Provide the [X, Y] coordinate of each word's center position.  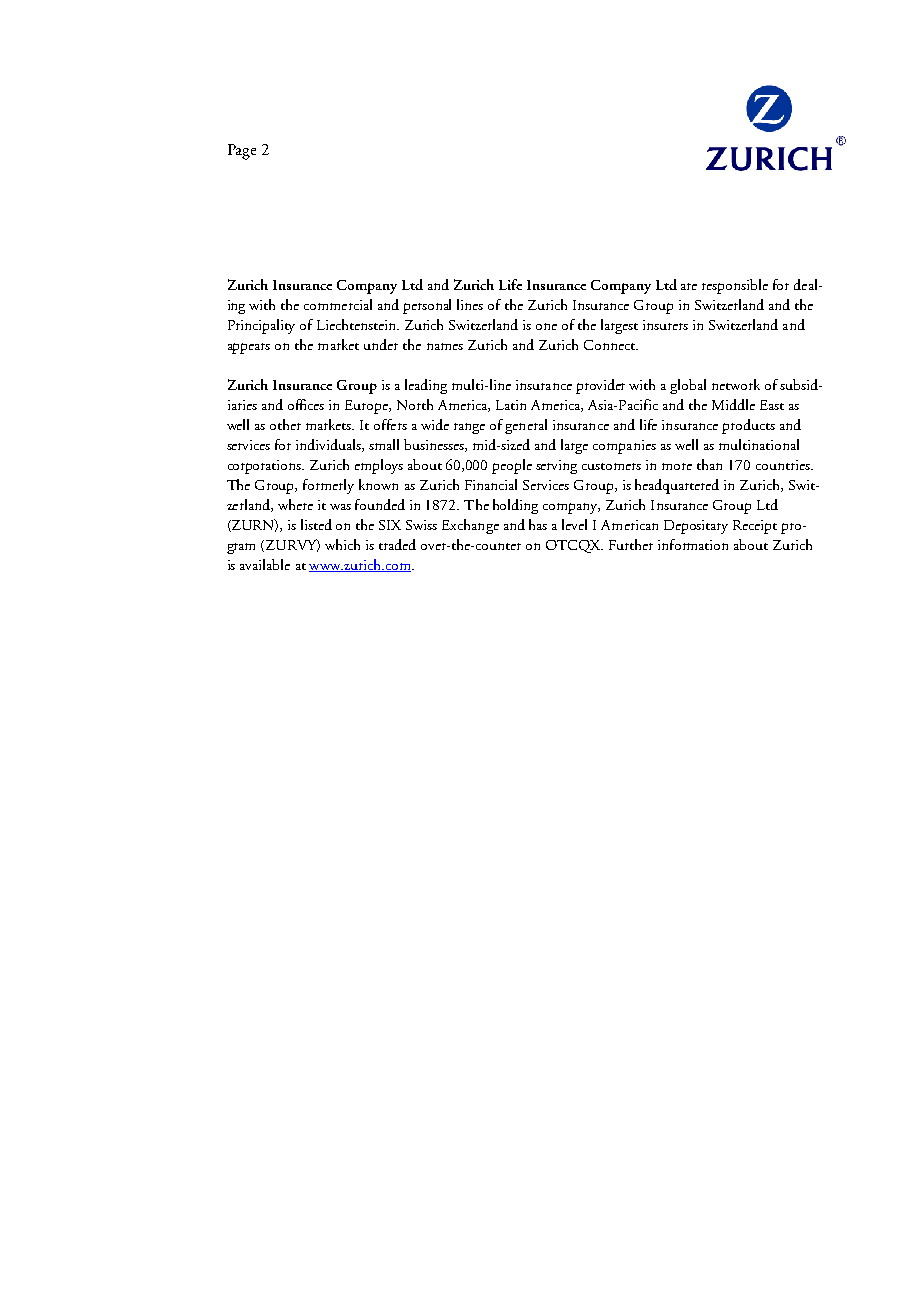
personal [427, 306]
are [689, 286]
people [512, 466]
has [538, 524]
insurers [665, 325]
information [693, 544]
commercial [338, 304]
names [445, 346]
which [342, 544]
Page [242, 152]
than [709, 464]
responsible [735, 286]
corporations [266, 467]
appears [249, 348]
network [736, 384]
